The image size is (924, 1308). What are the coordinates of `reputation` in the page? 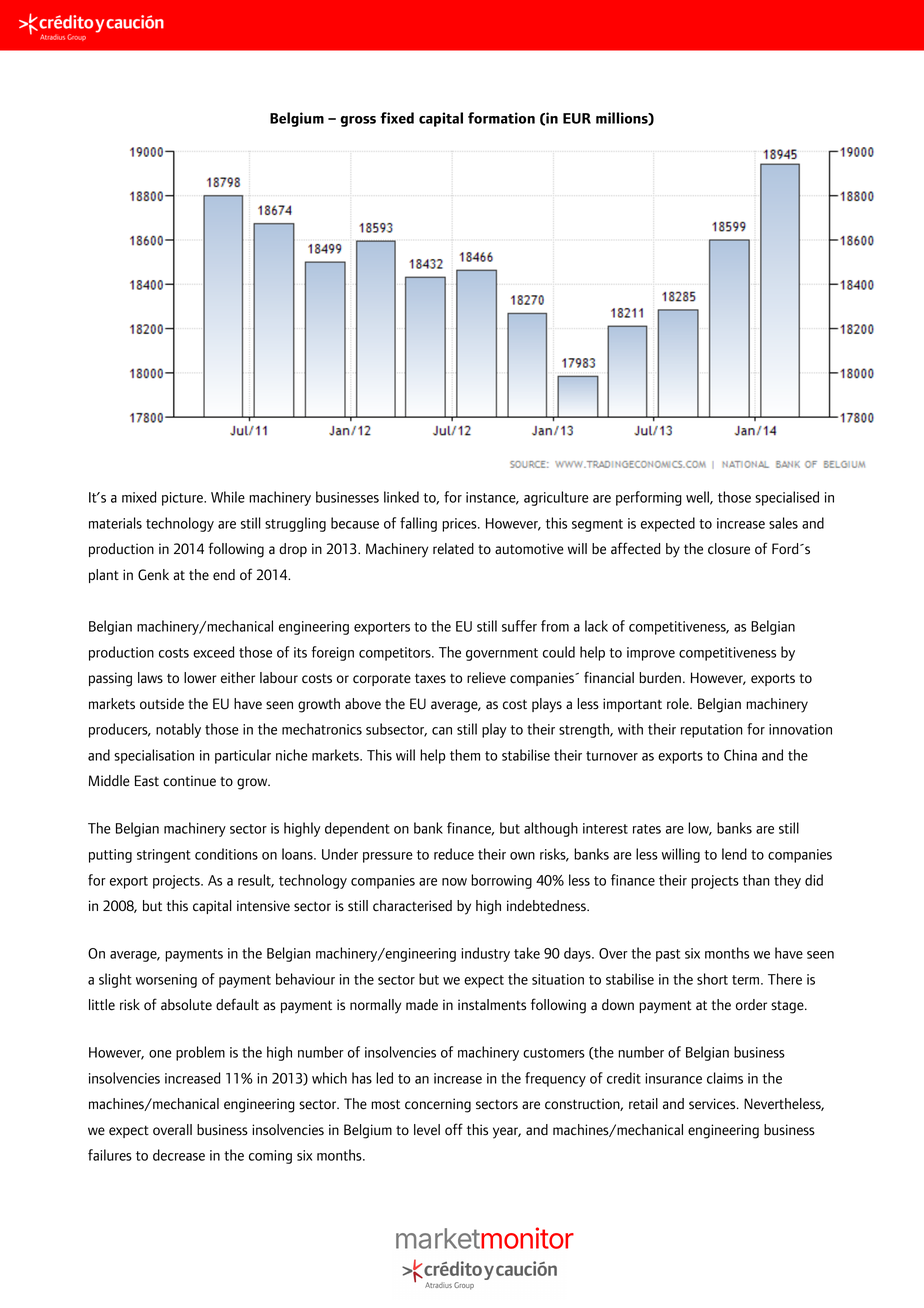 It's located at (712, 731).
